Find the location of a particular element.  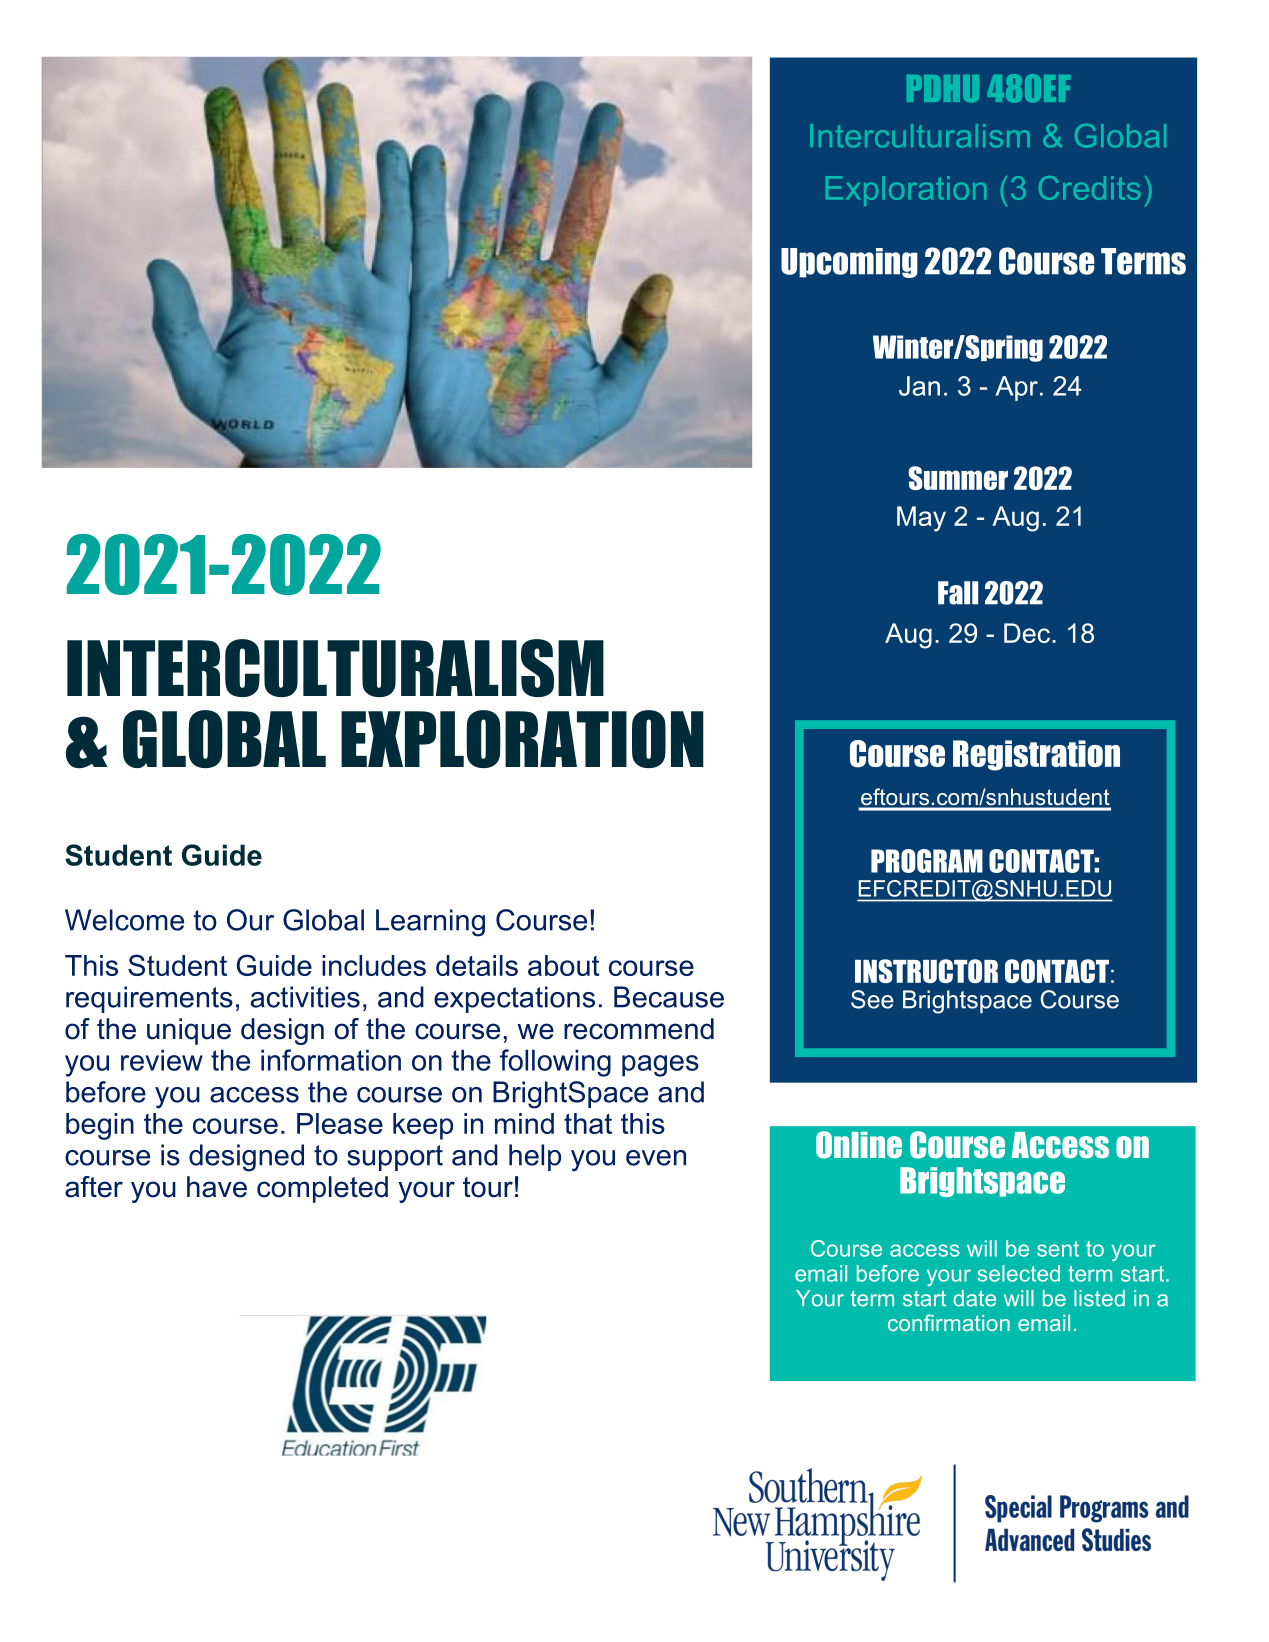

have is located at coordinates (217, 1187).
